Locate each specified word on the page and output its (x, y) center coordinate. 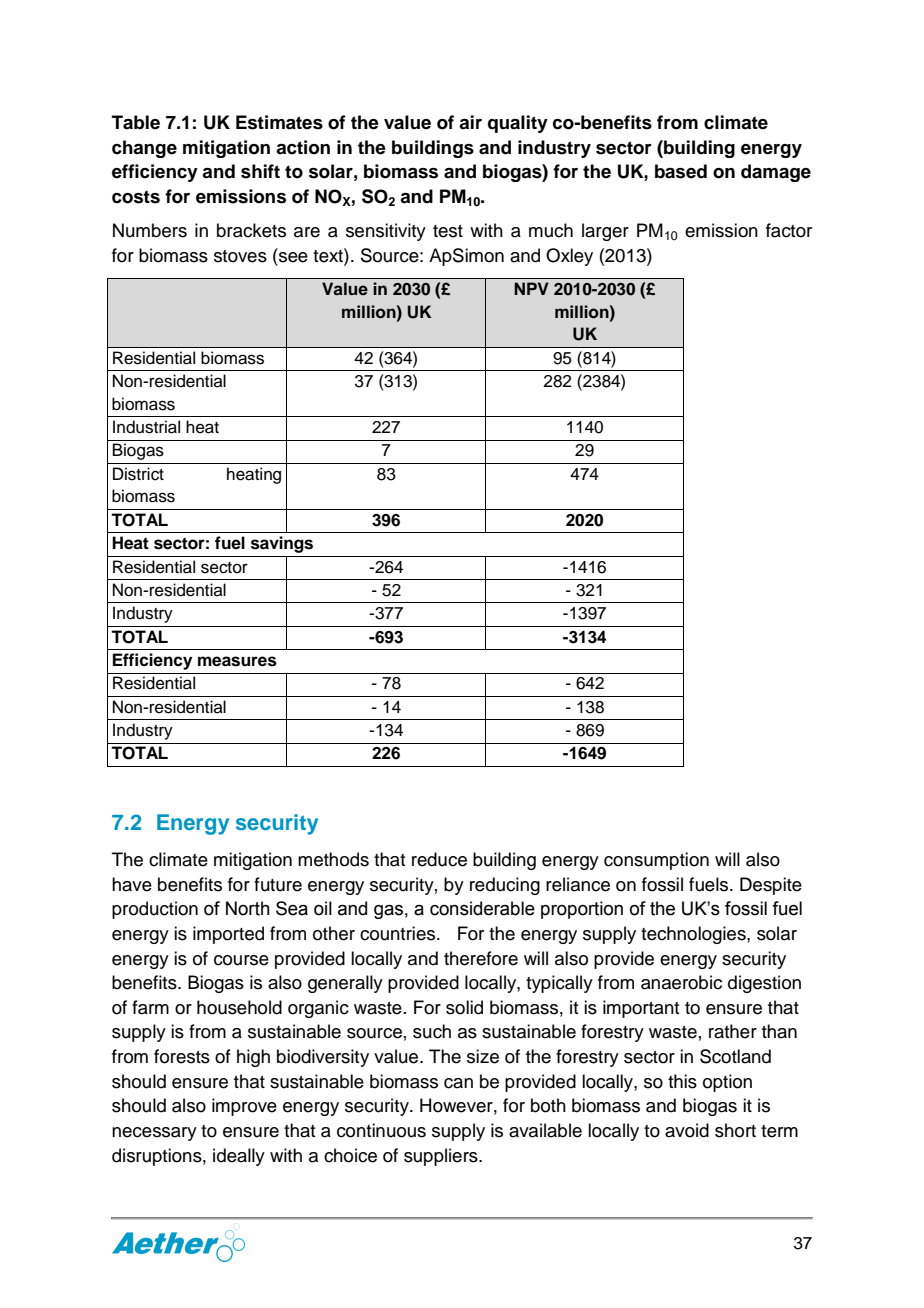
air (470, 122)
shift (260, 171)
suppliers (442, 1157)
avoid (687, 1130)
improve (244, 1107)
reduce (439, 859)
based (681, 171)
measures (237, 661)
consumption (656, 861)
